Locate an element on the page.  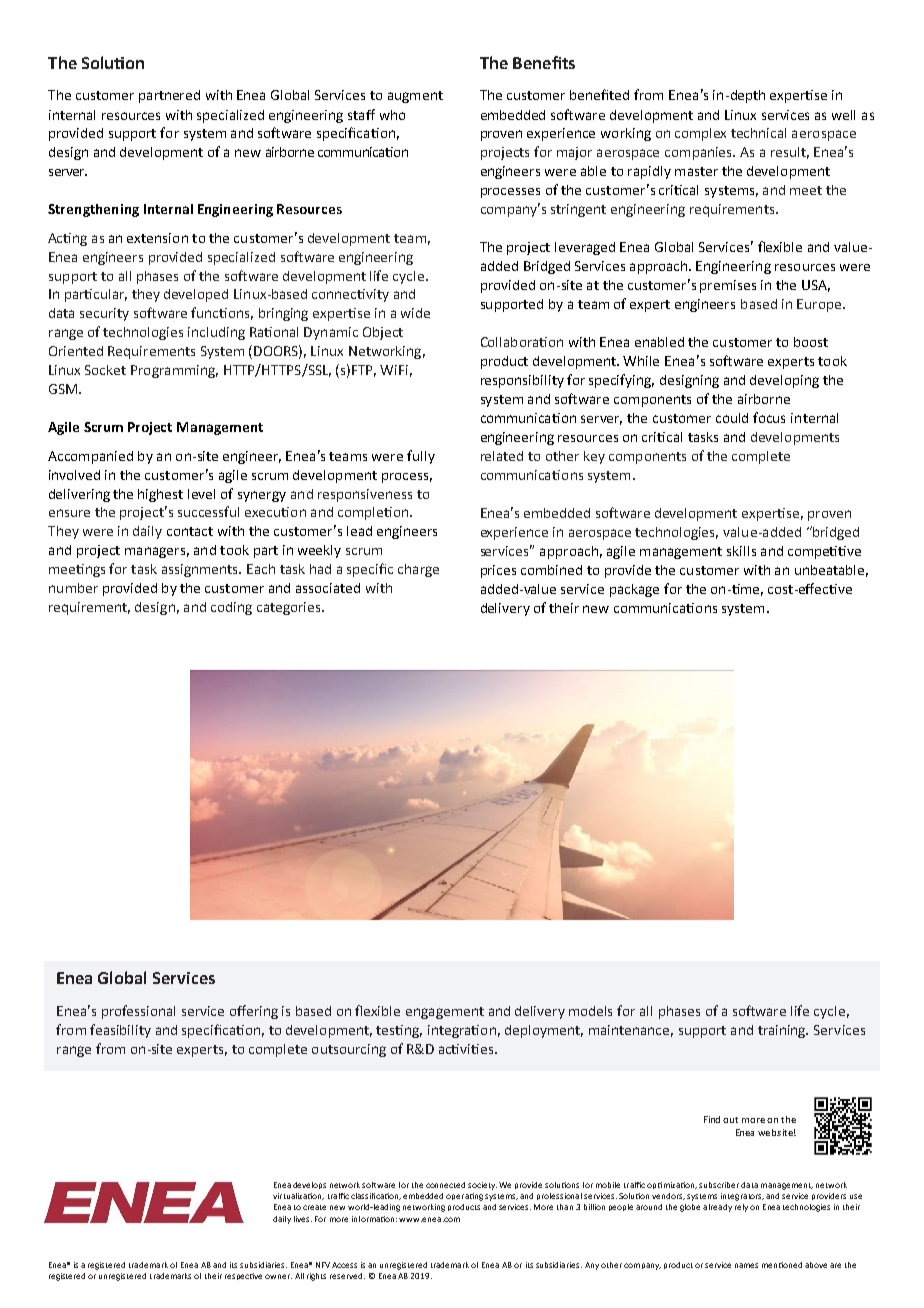
skills is located at coordinates (741, 551).
